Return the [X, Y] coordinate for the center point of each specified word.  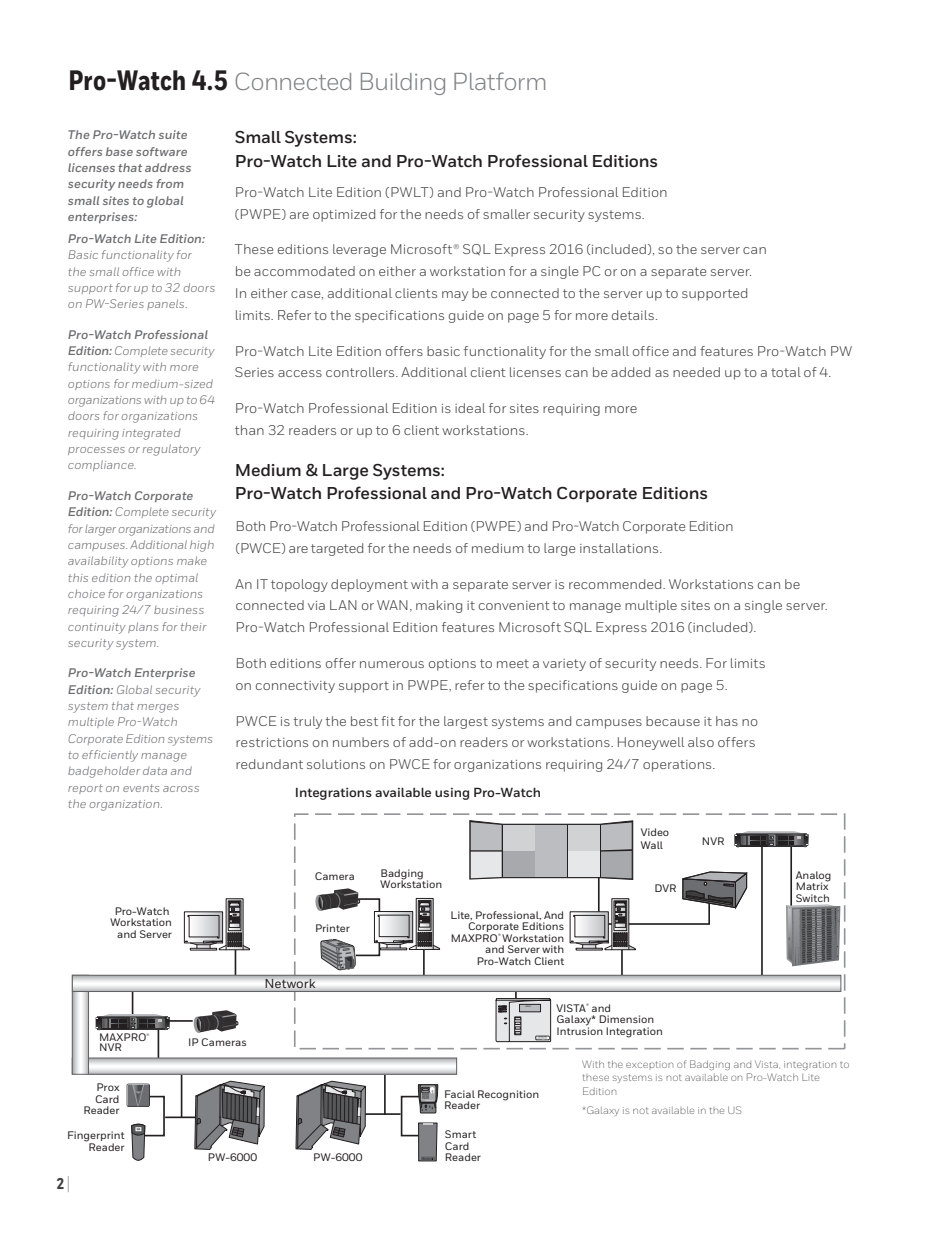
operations [678, 766]
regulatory [172, 450]
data [155, 771]
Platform [499, 81]
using [452, 794]
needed [696, 372]
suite [173, 134]
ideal [470, 408]
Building [403, 84]
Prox [108, 1087]
